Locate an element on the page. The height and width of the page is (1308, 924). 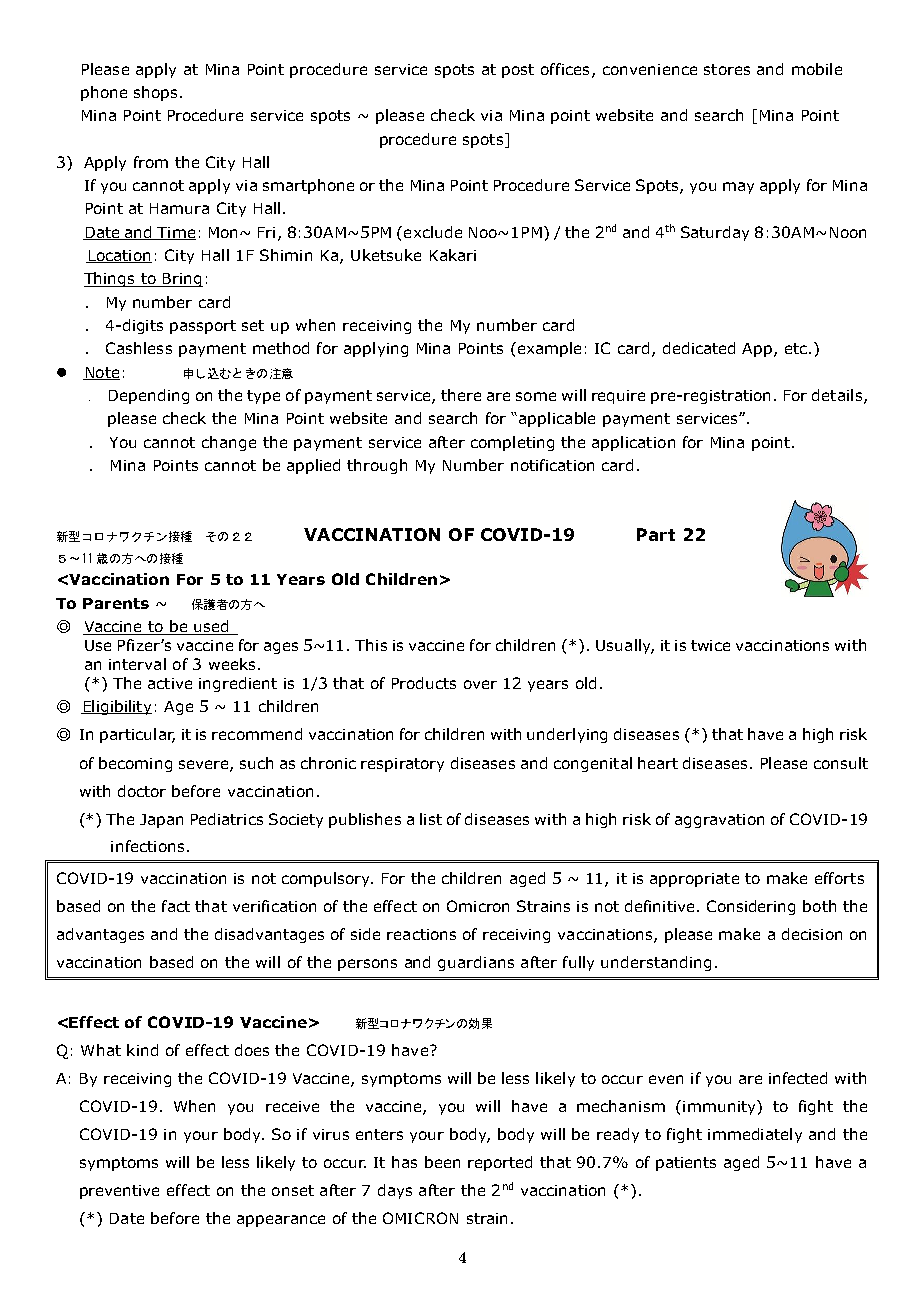
severe is located at coordinates (205, 765).
